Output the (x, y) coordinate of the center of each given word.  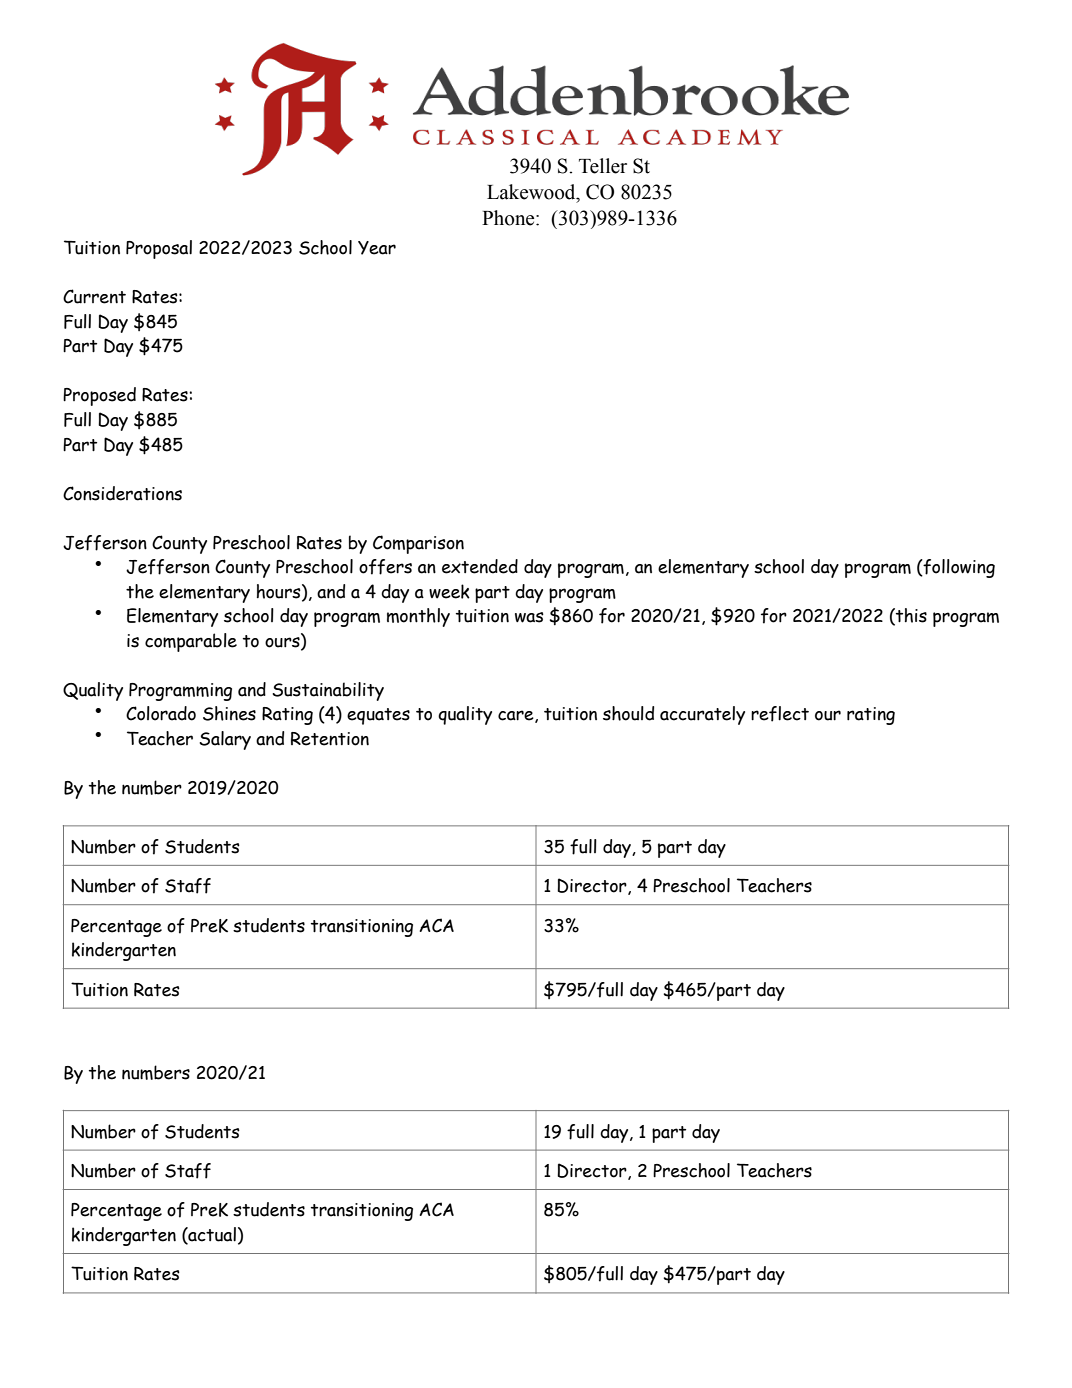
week (449, 591)
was (529, 617)
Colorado (161, 713)
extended (480, 566)
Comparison (418, 544)
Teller (603, 166)
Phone (509, 218)
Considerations (122, 493)
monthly (418, 617)
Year (377, 248)
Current (94, 296)
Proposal (159, 249)
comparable (191, 642)
